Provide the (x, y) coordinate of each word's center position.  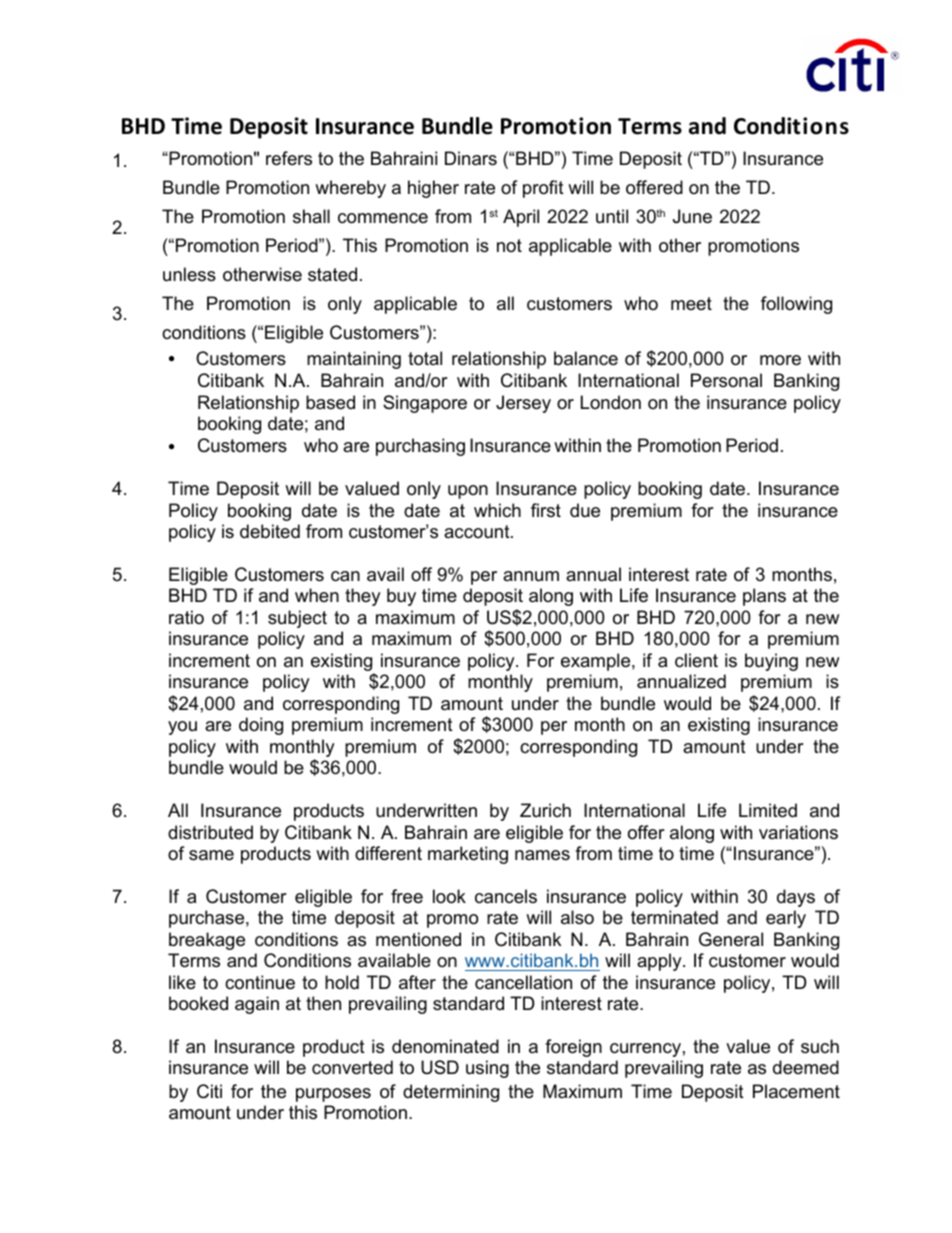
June (692, 216)
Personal (726, 380)
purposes (333, 1095)
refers (289, 158)
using (487, 1069)
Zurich (545, 810)
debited (270, 531)
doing (261, 726)
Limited (768, 810)
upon (468, 492)
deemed (806, 1067)
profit (543, 189)
